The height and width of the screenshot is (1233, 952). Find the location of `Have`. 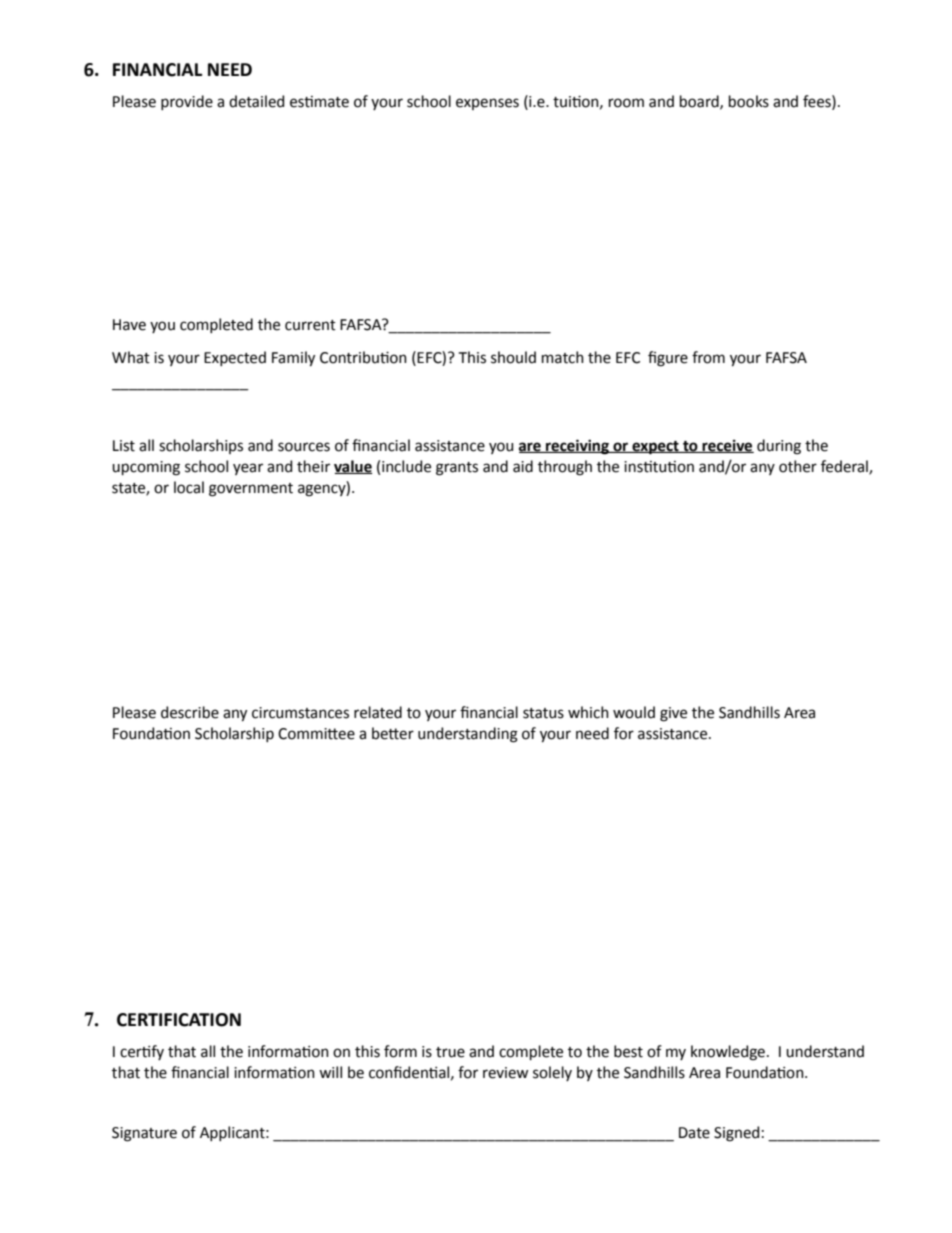

Have is located at coordinates (129, 325).
